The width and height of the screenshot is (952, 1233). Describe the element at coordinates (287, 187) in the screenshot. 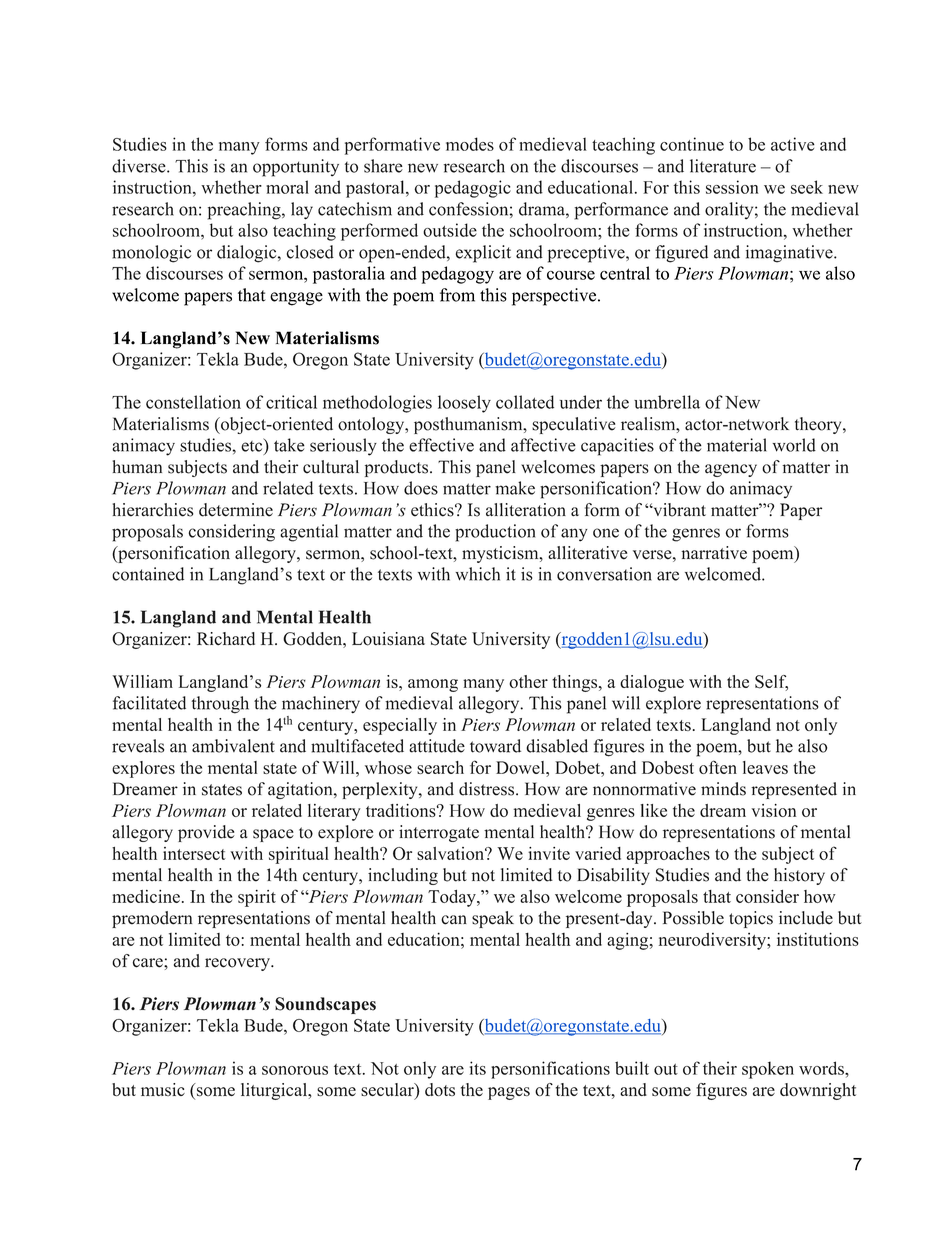

I see `moral` at that location.
